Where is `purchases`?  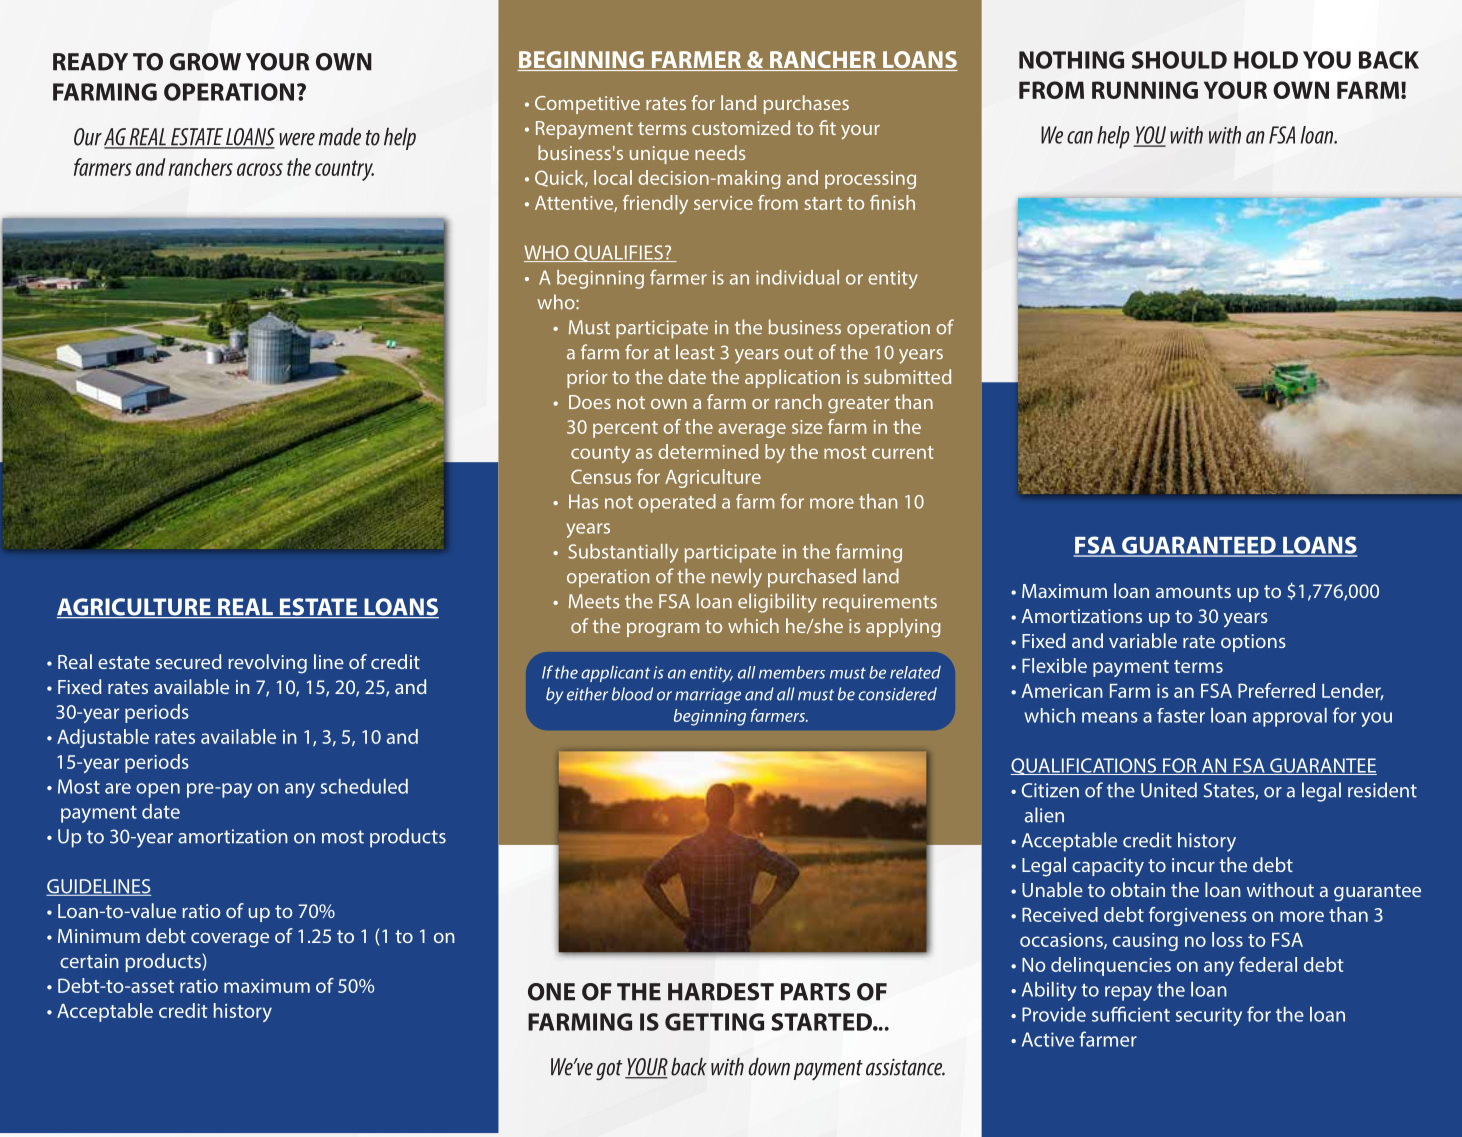 purchases is located at coordinates (806, 104).
